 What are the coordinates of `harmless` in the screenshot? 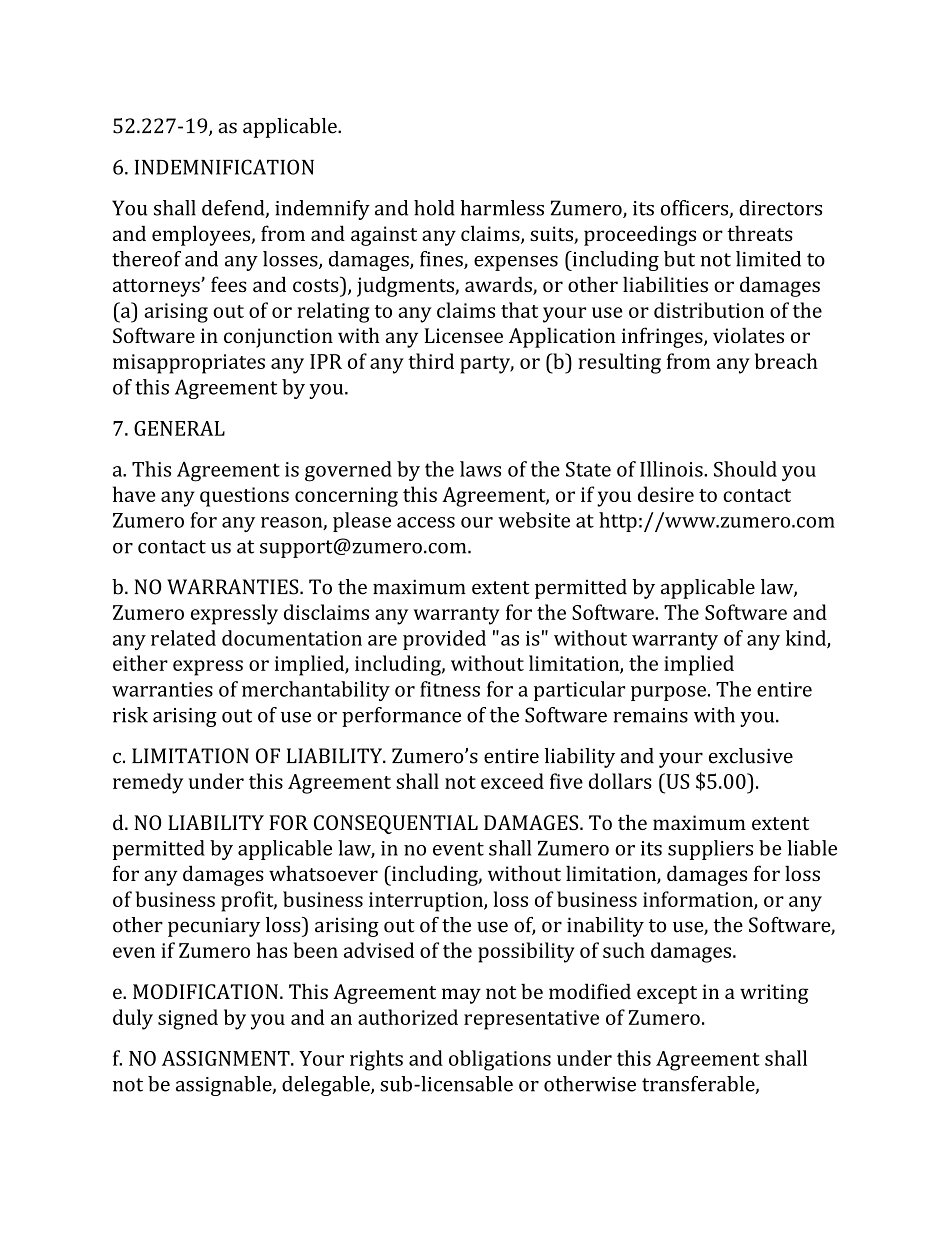 It's located at (502, 208).
